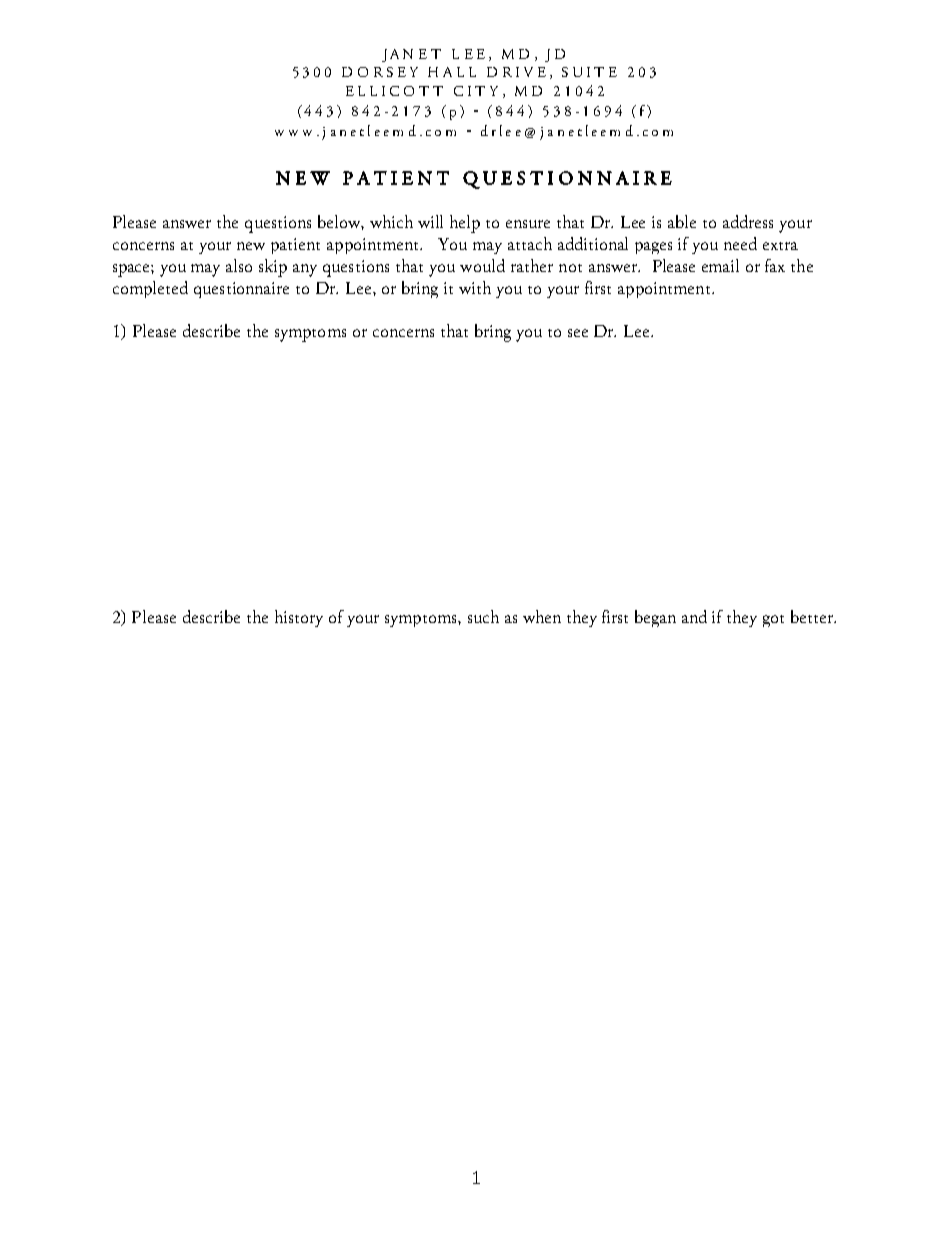 This screenshot has width=952, height=1233. What do you see at coordinates (542, 616) in the screenshot?
I see `when` at bounding box center [542, 616].
